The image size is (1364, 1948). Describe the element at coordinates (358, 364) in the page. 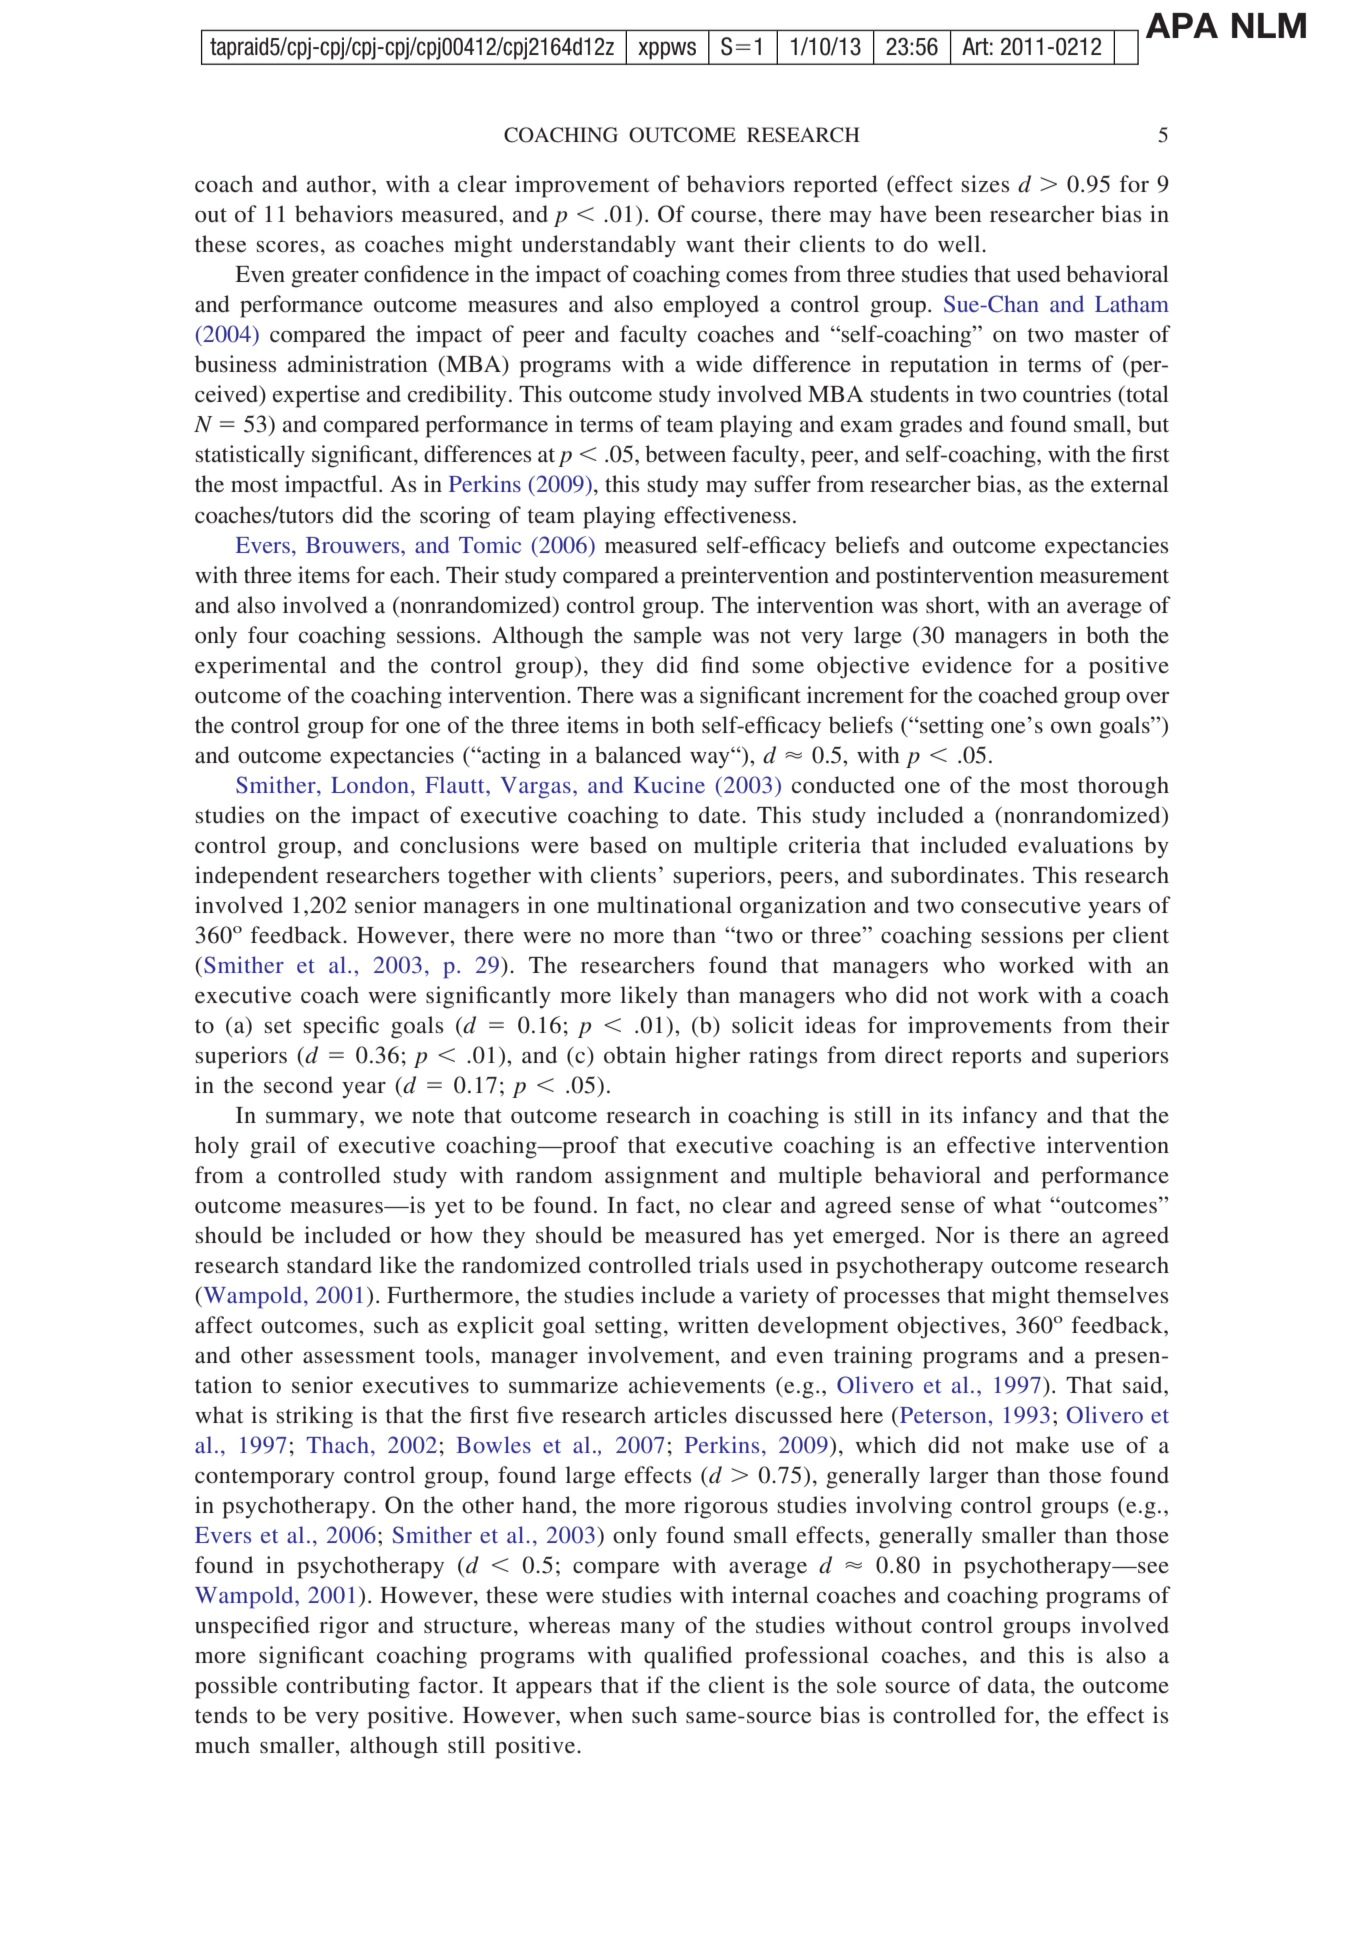

I see `administration` at that location.
